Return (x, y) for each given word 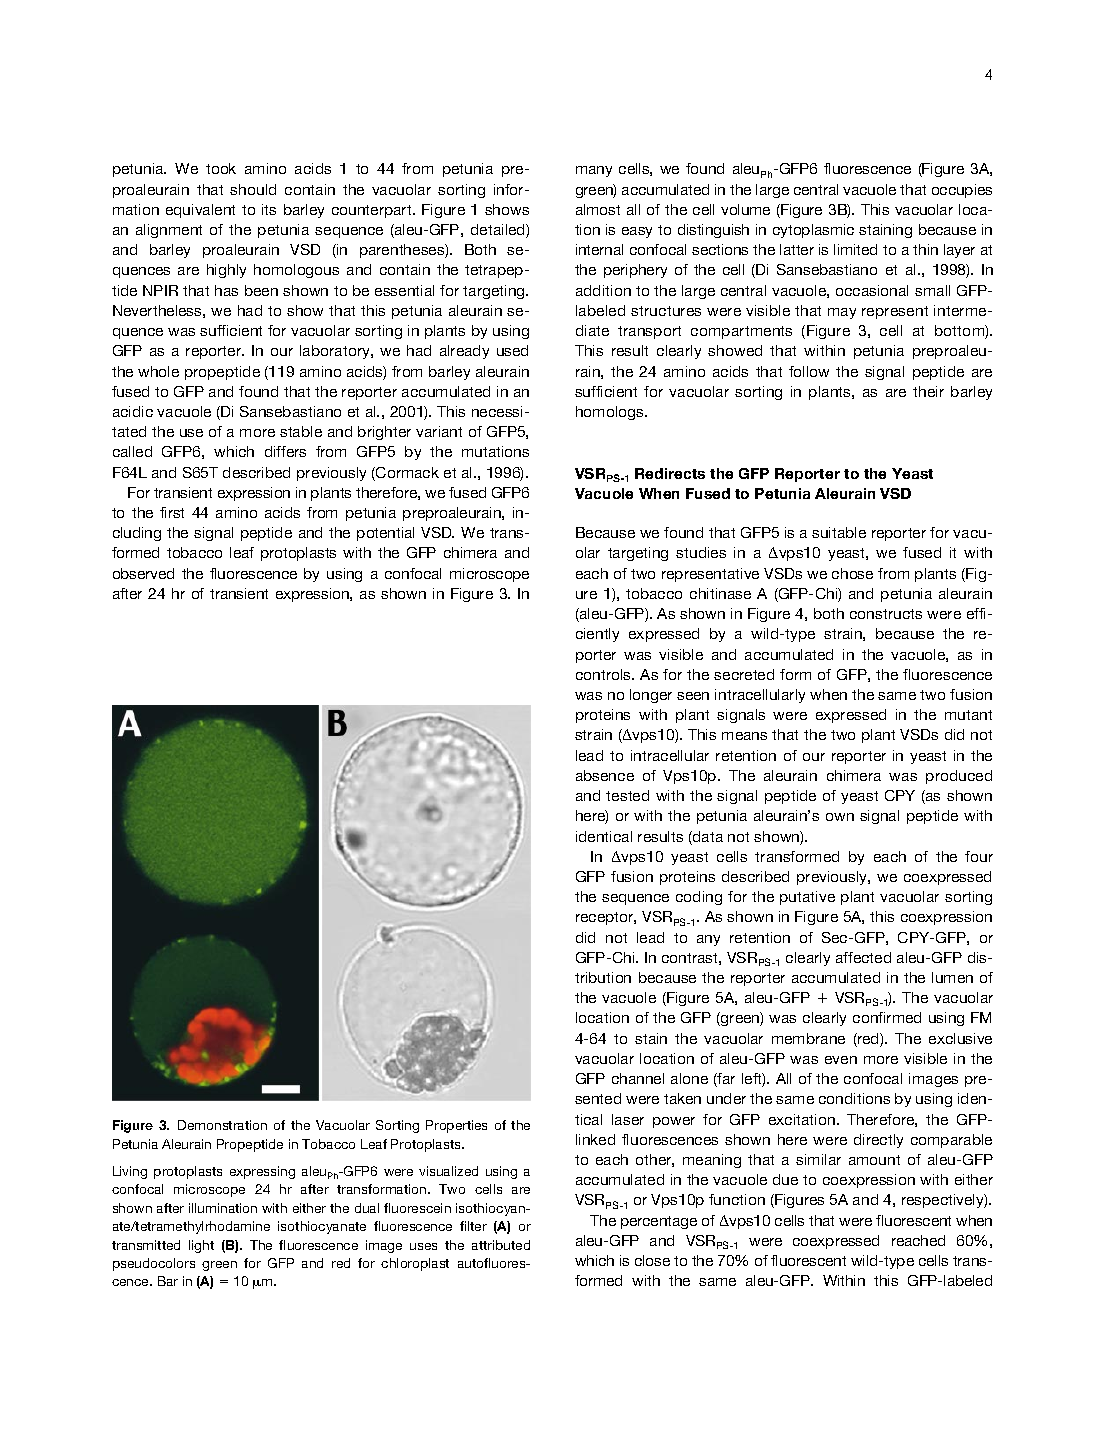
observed (143, 573)
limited (855, 249)
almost (598, 209)
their (928, 391)
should (253, 189)
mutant (968, 715)
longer (651, 696)
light (201, 1246)
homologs (611, 413)
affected (863, 957)
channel (638, 1078)
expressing (262, 1172)
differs (285, 451)
